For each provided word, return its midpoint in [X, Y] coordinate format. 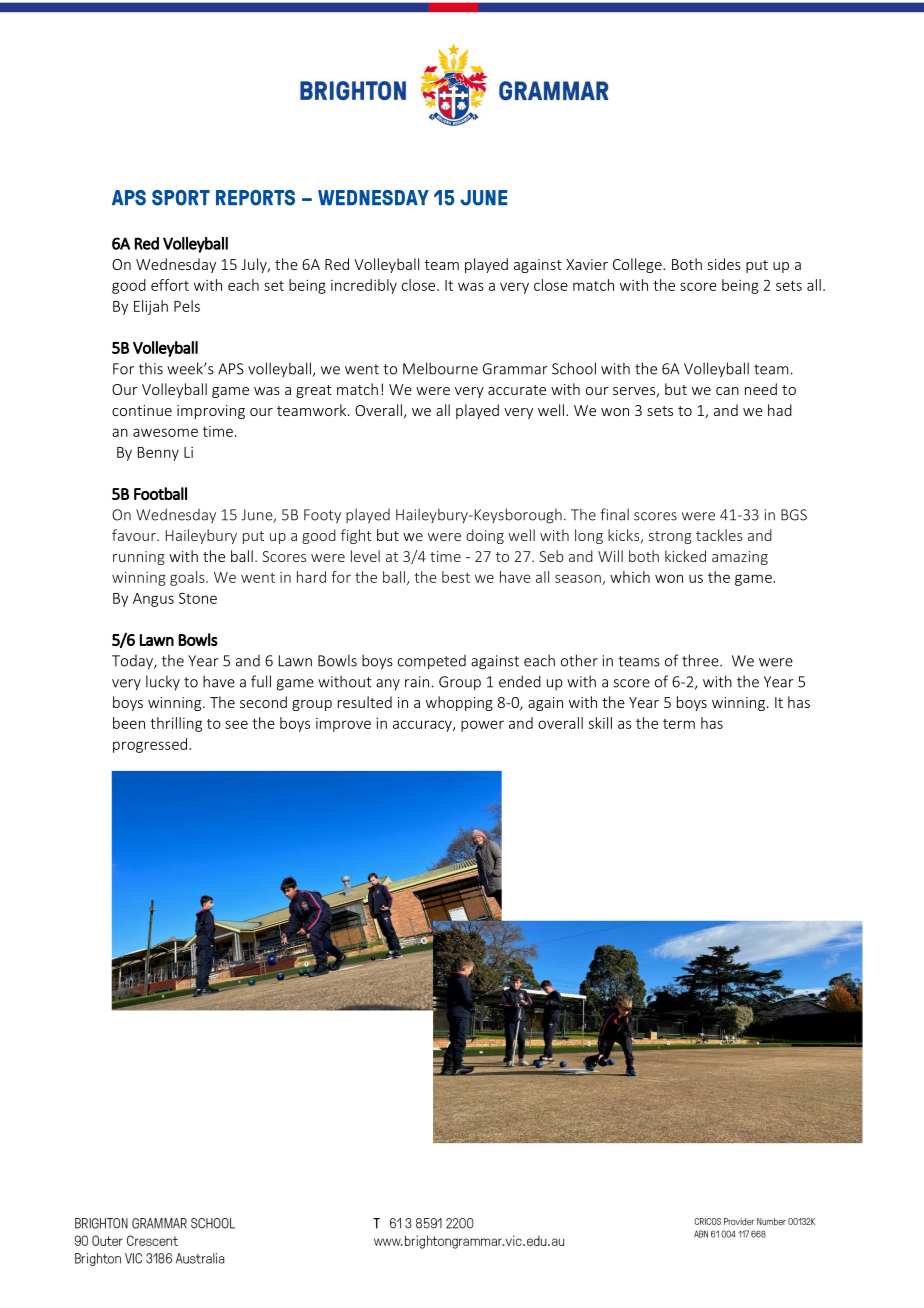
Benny [158, 454]
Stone [198, 598]
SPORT [181, 198]
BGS [794, 515]
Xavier [587, 264]
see [236, 724]
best [456, 577]
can [727, 391]
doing [485, 536]
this [151, 368]
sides [724, 264]
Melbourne [440, 368]
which [630, 577]
